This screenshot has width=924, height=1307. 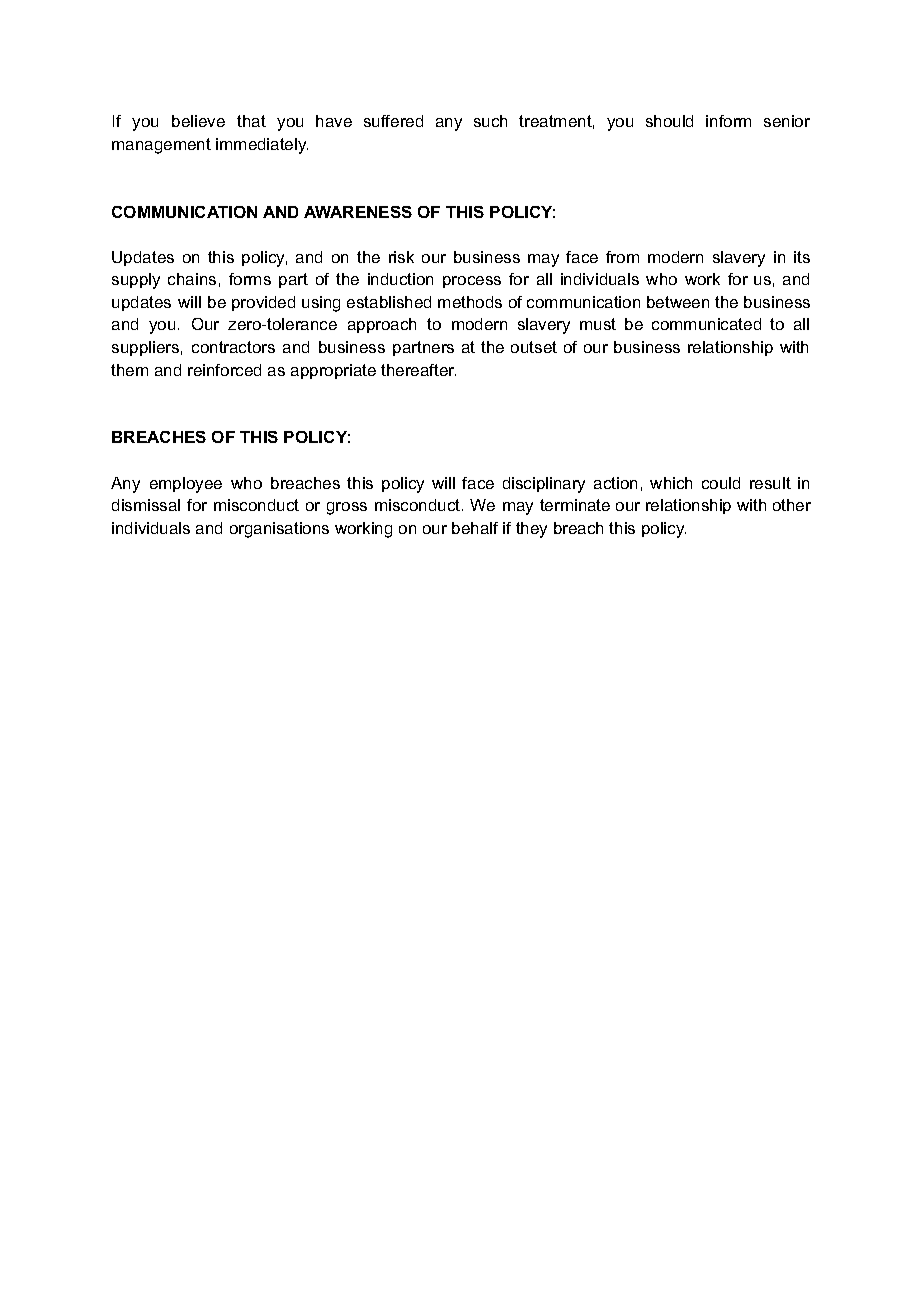 I want to click on risk, so click(x=401, y=257).
